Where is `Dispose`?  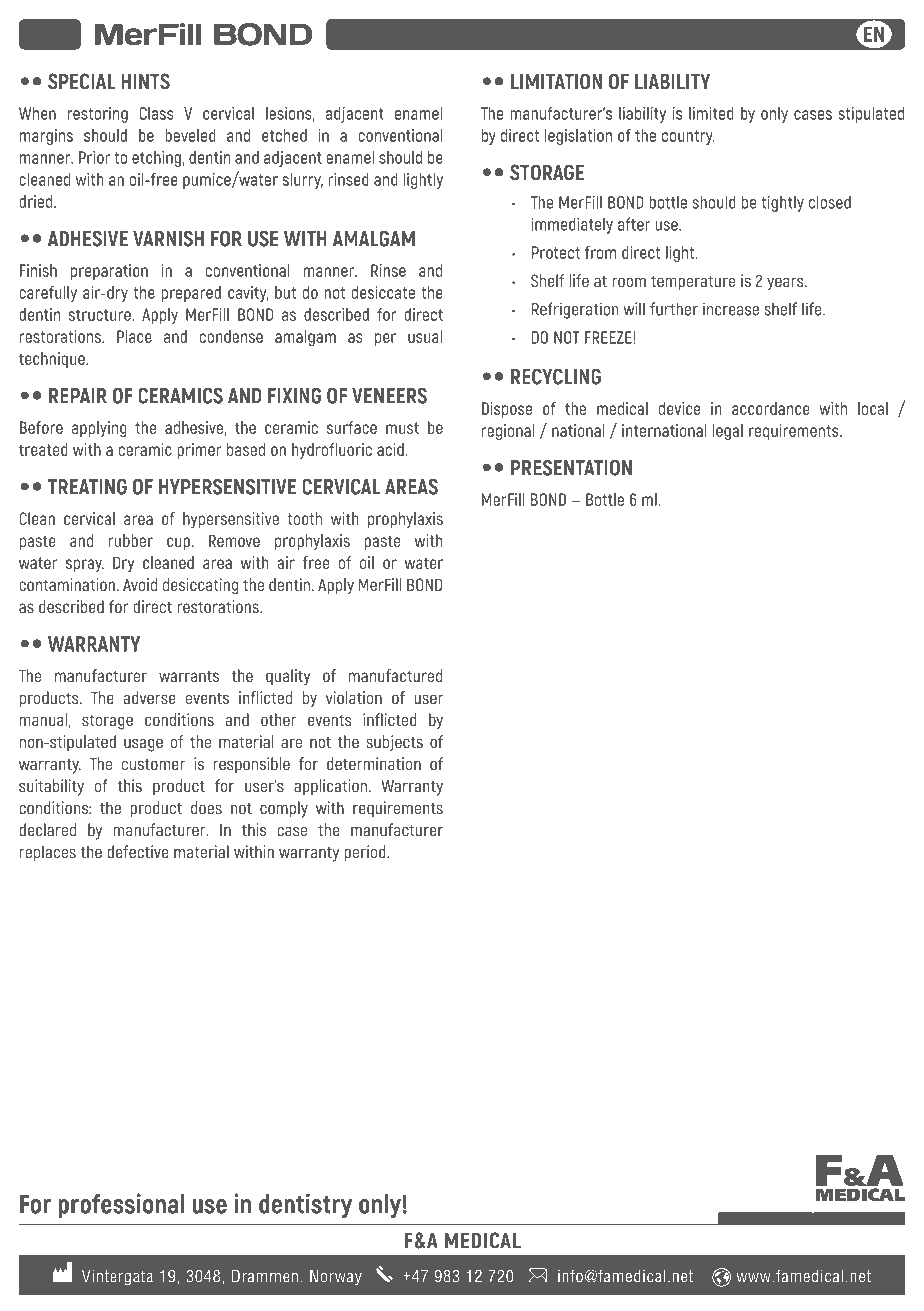 Dispose is located at coordinates (507, 410).
